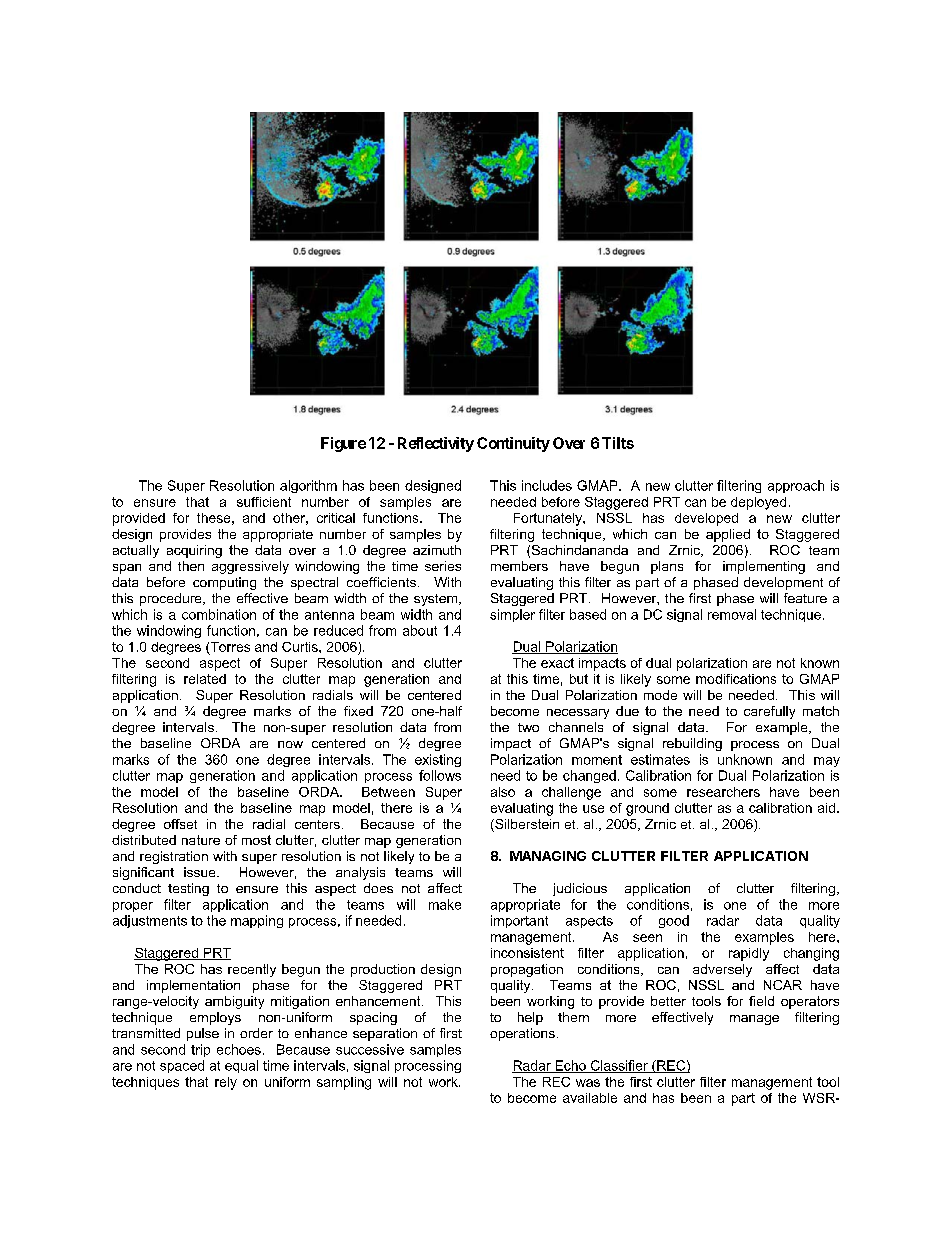 Image resolution: width=952 pixels, height=1233 pixels. I want to click on follows, so click(440, 775).
